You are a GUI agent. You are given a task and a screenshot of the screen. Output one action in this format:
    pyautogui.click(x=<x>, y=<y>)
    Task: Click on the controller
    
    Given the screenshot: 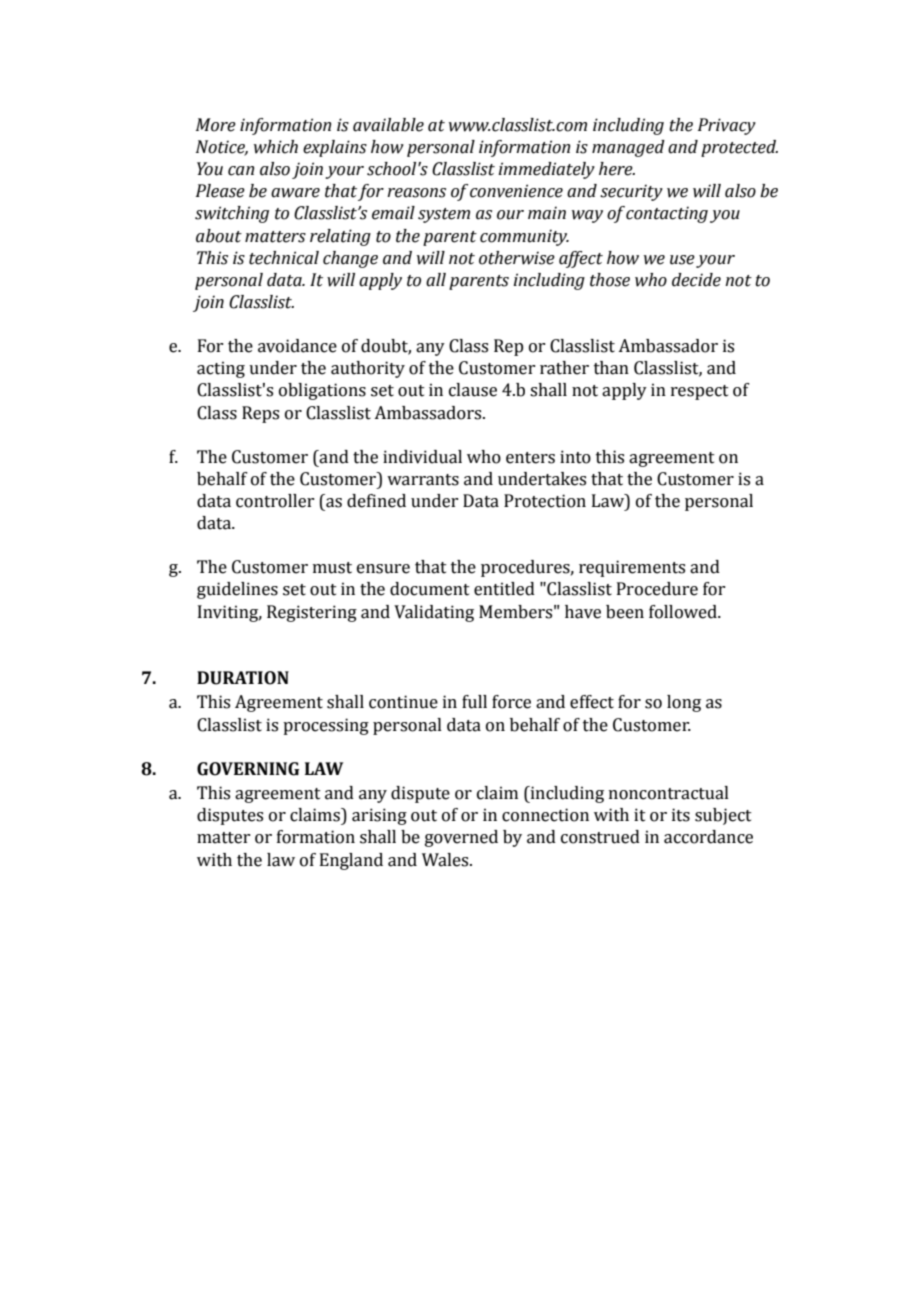 What is the action you would take?
    pyautogui.click(x=275, y=501)
